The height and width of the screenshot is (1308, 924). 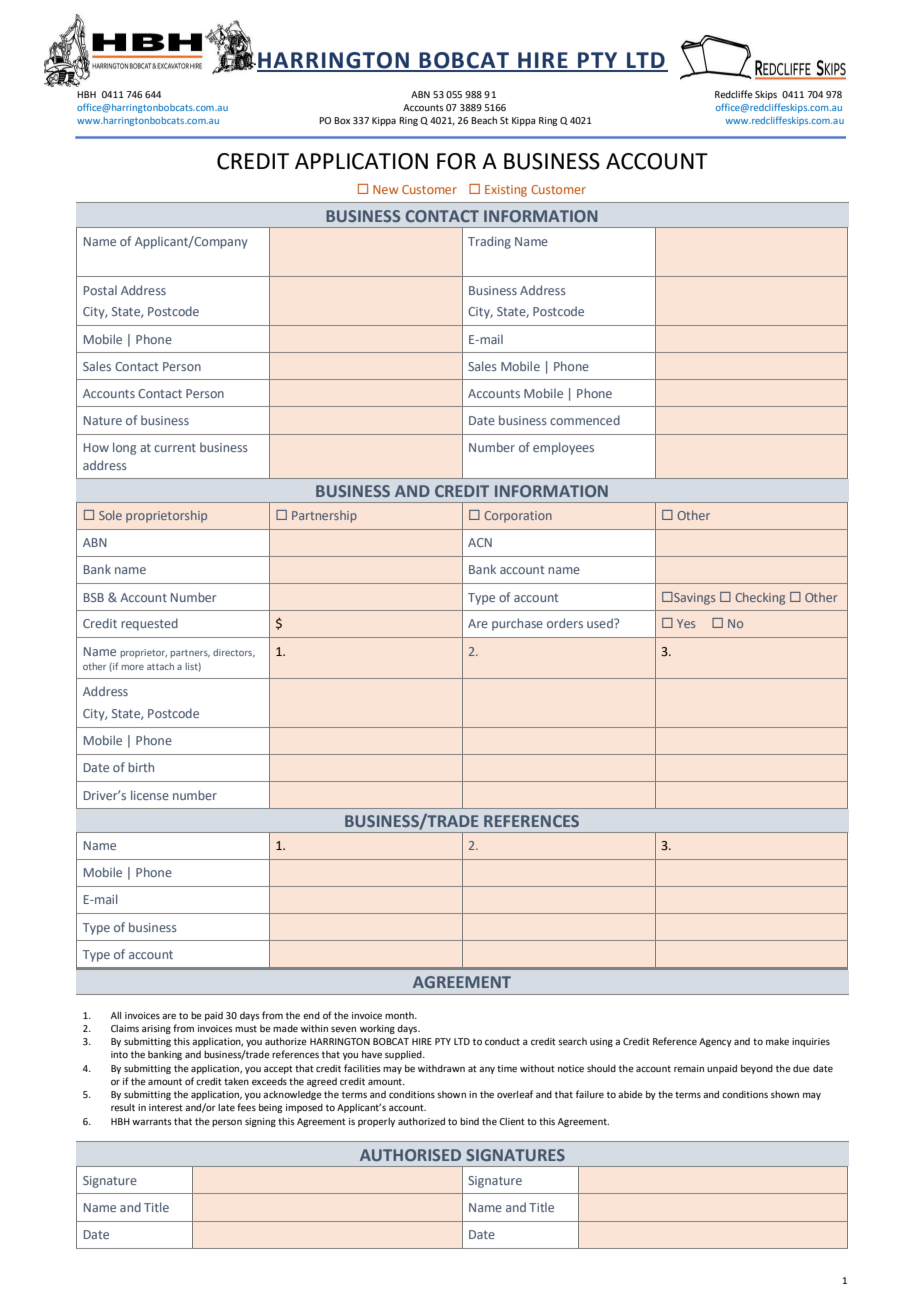 What do you see at coordinates (342, 120) in the screenshot?
I see `Box` at bounding box center [342, 120].
